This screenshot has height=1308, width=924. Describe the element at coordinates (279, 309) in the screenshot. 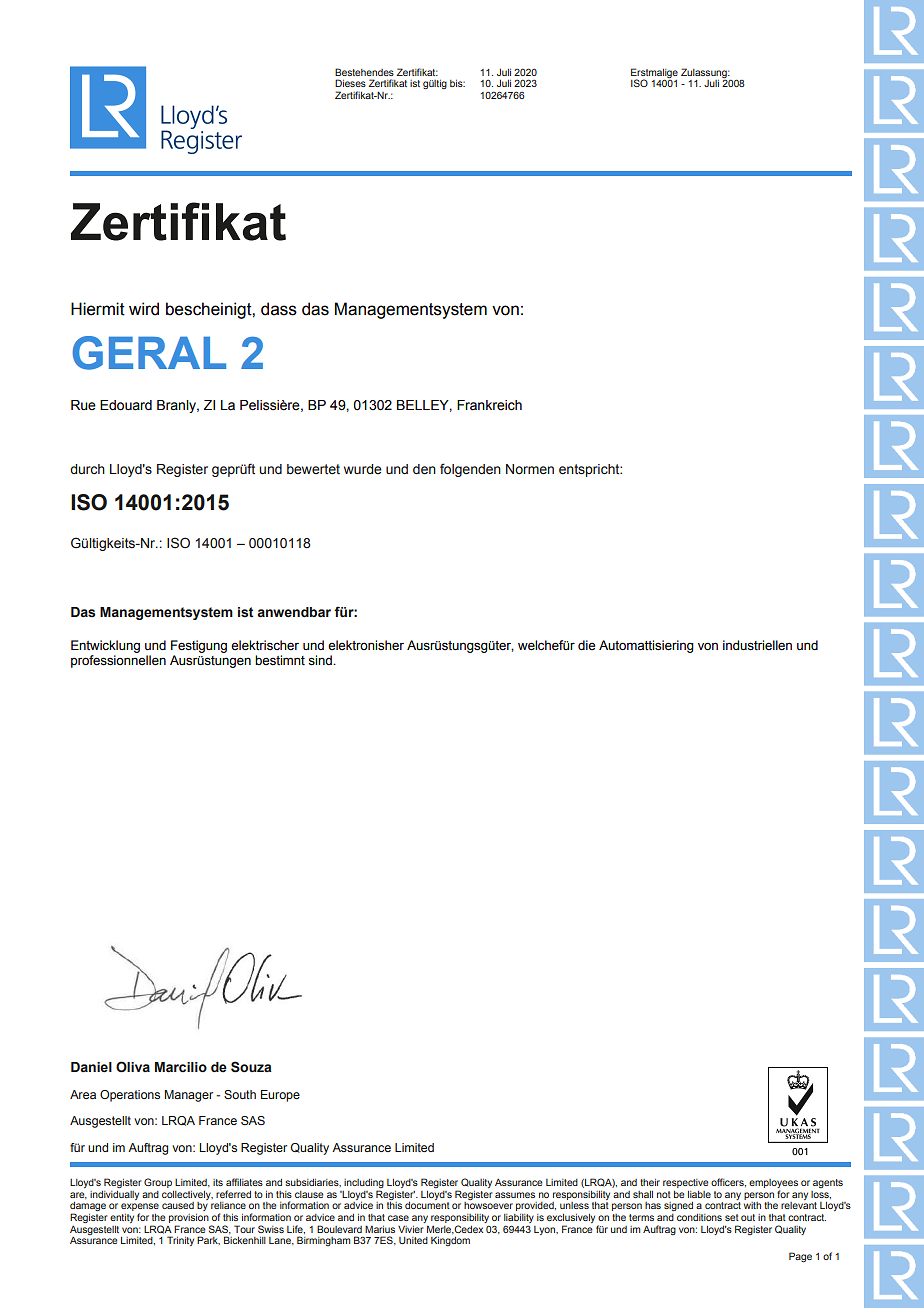

I see `dass` at that location.
